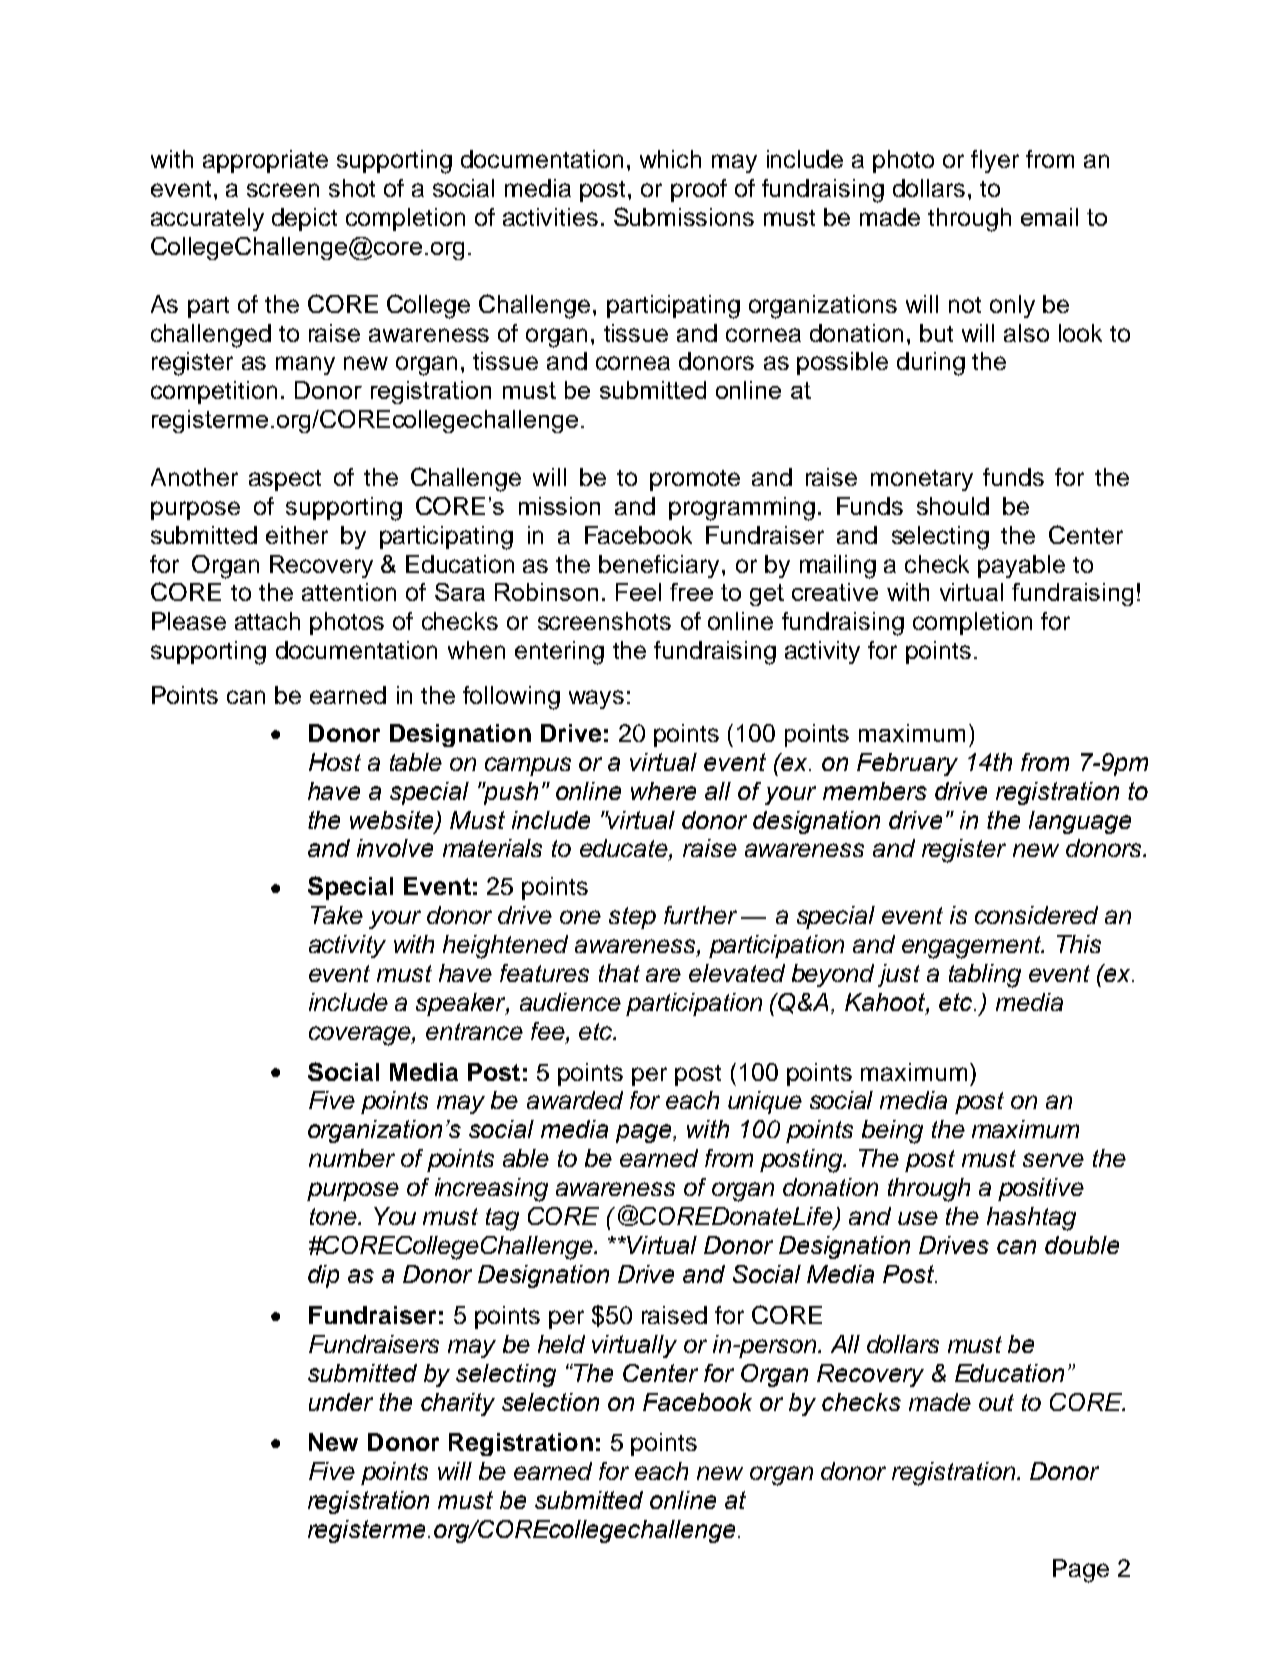 This document has width=1281, height=1657. I want to click on promote, so click(695, 480).
